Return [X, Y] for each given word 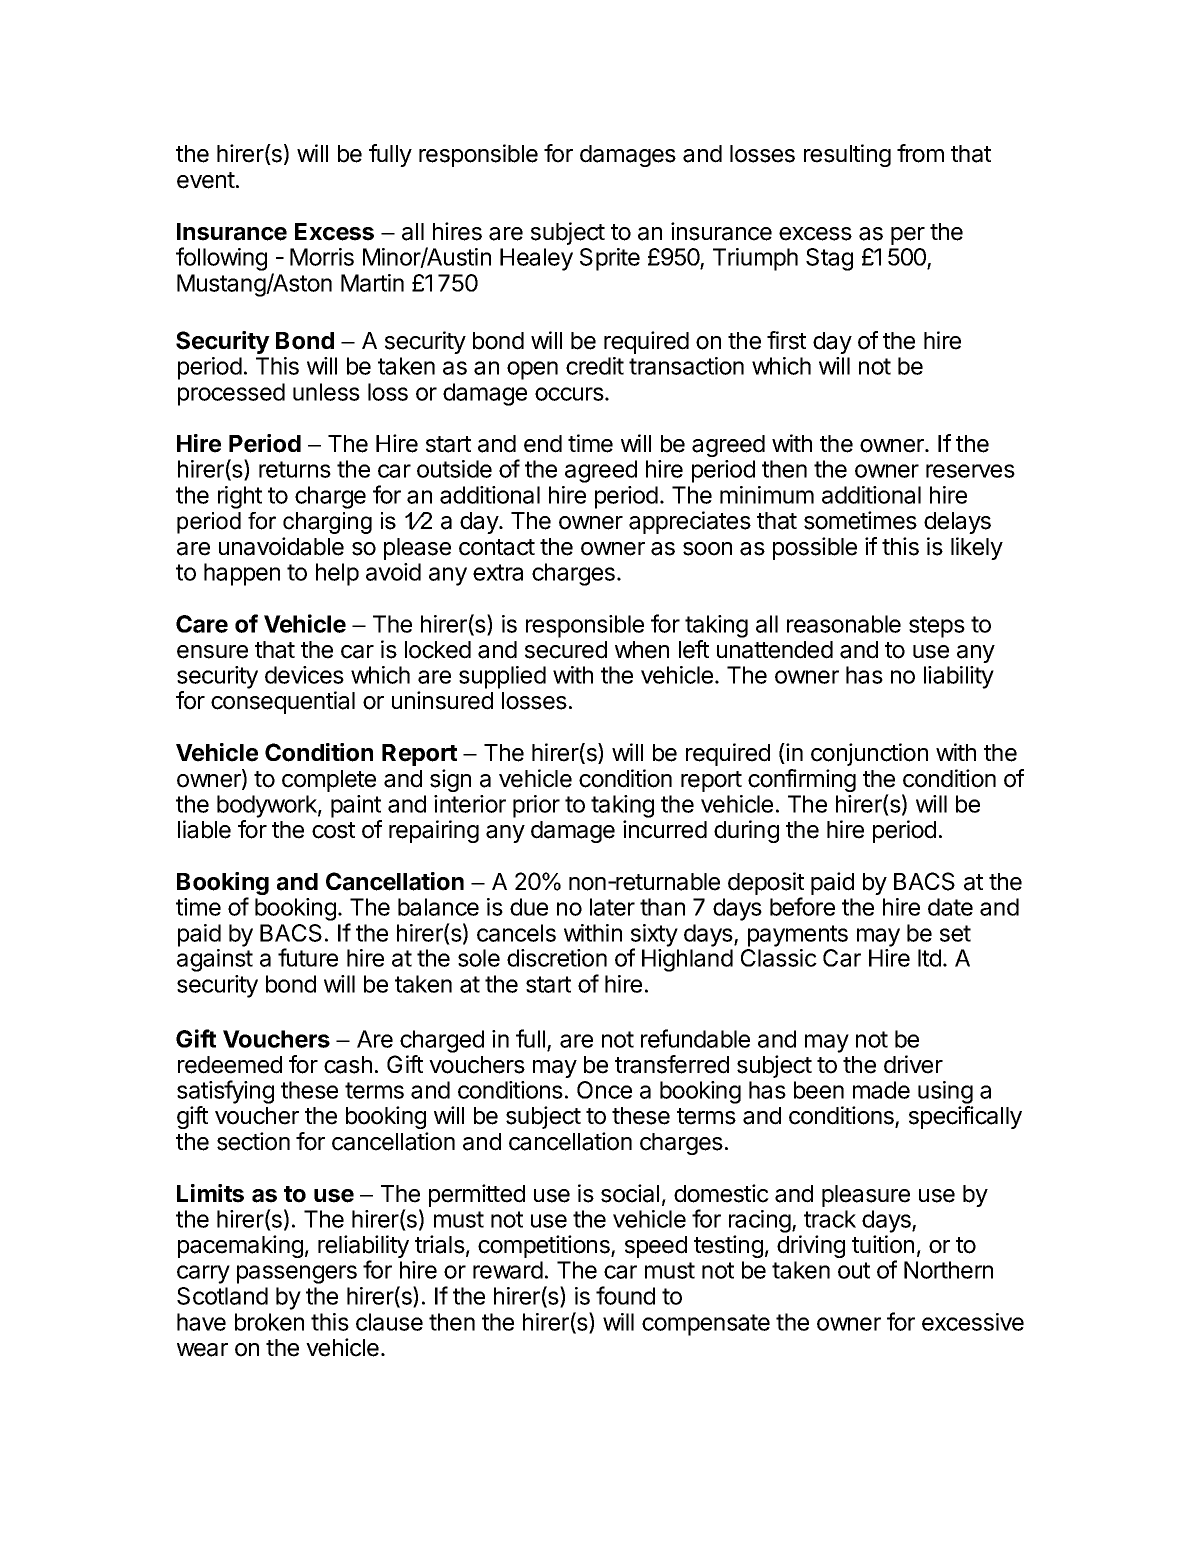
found [625, 1295]
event [206, 180]
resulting [847, 155]
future [308, 957]
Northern [948, 1270]
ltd [929, 958]
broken [269, 1322]
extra [498, 572]
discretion [557, 958]
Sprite [610, 259]
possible [815, 548]
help [337, 574]
